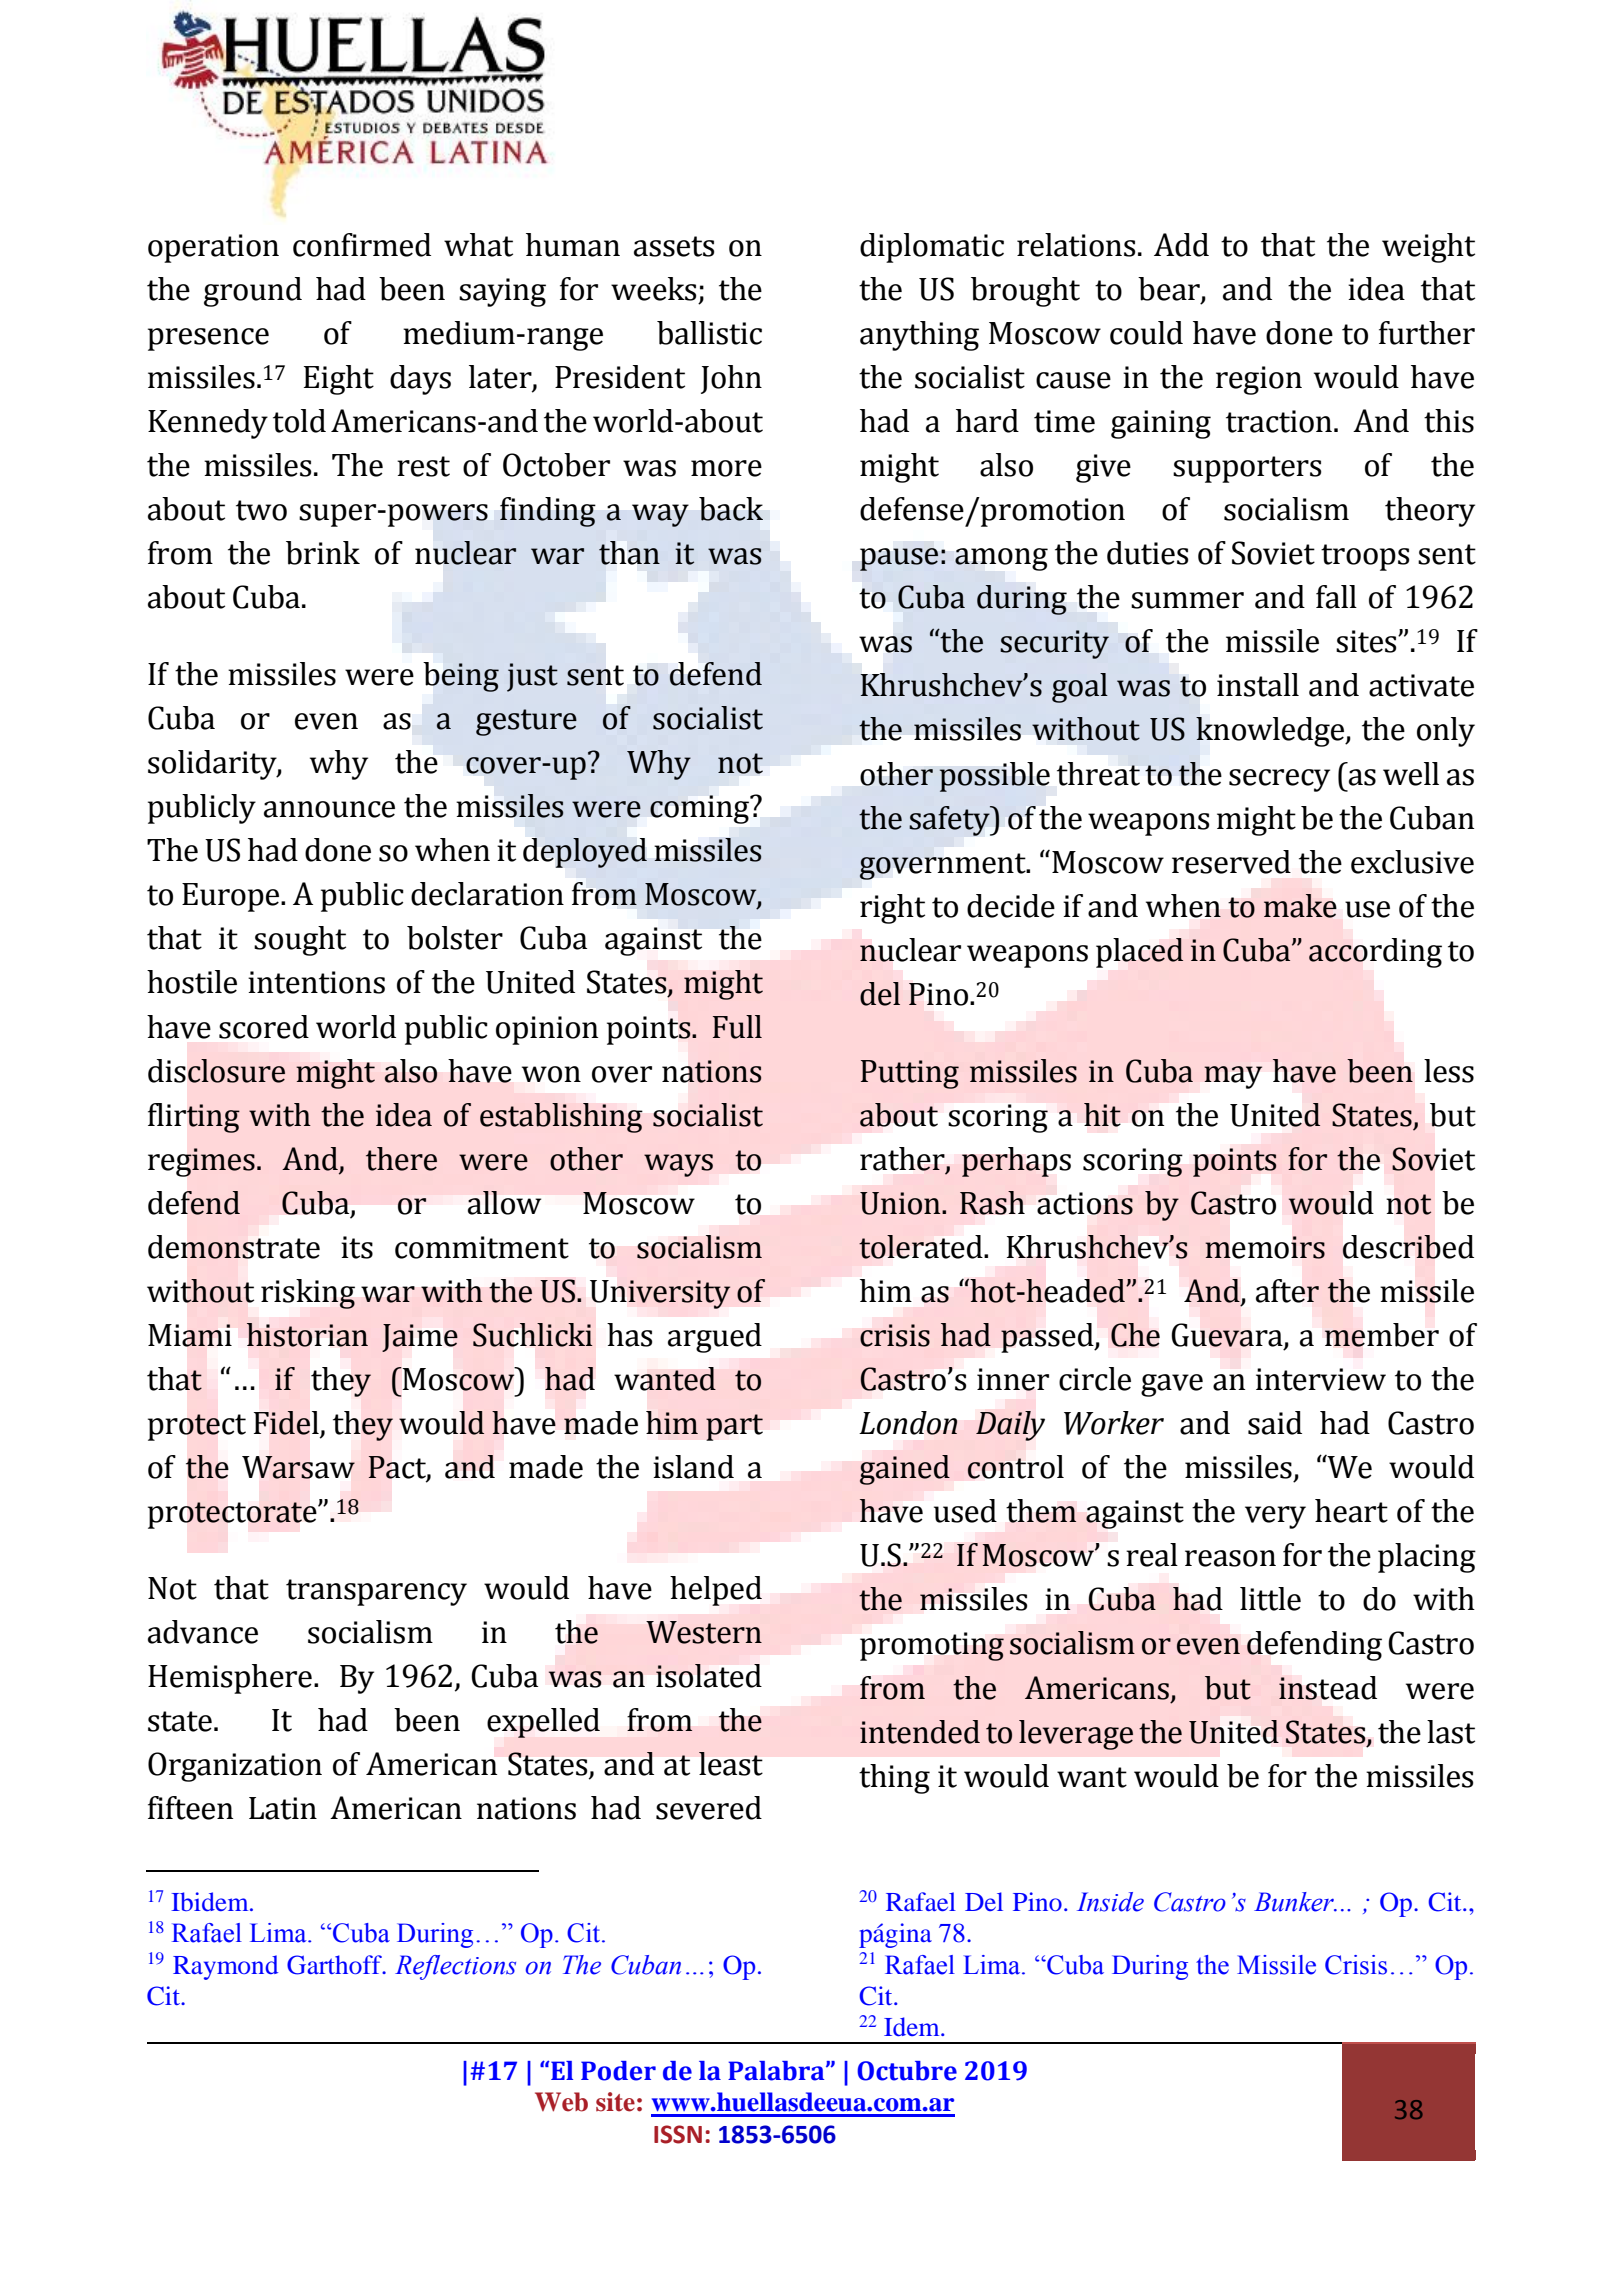 This document has width=1622, height=2293. What do you see at coordinates (1300, 906) in the document?
I see `make` at bounding box center [1300, 906].
